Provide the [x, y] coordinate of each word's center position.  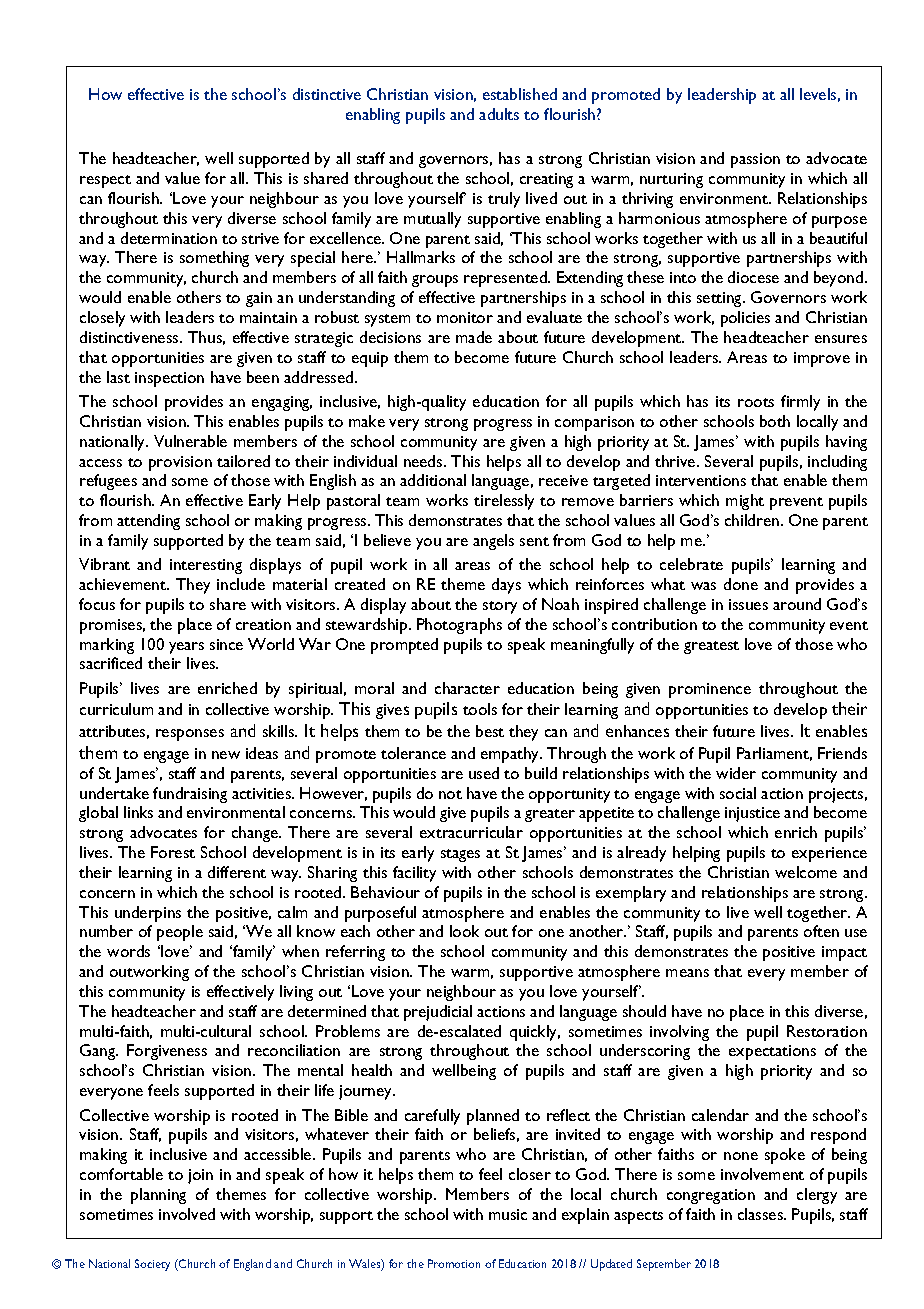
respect [105, 181]
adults [499, 114]
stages [460, 855]
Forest [173, 852]
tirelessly [504, 502]
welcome [806, 872]
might [745, 502]
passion [755, 160]
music [508, 1214]
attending [148, 522]
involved [187, 1214]
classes [762, 1214]
